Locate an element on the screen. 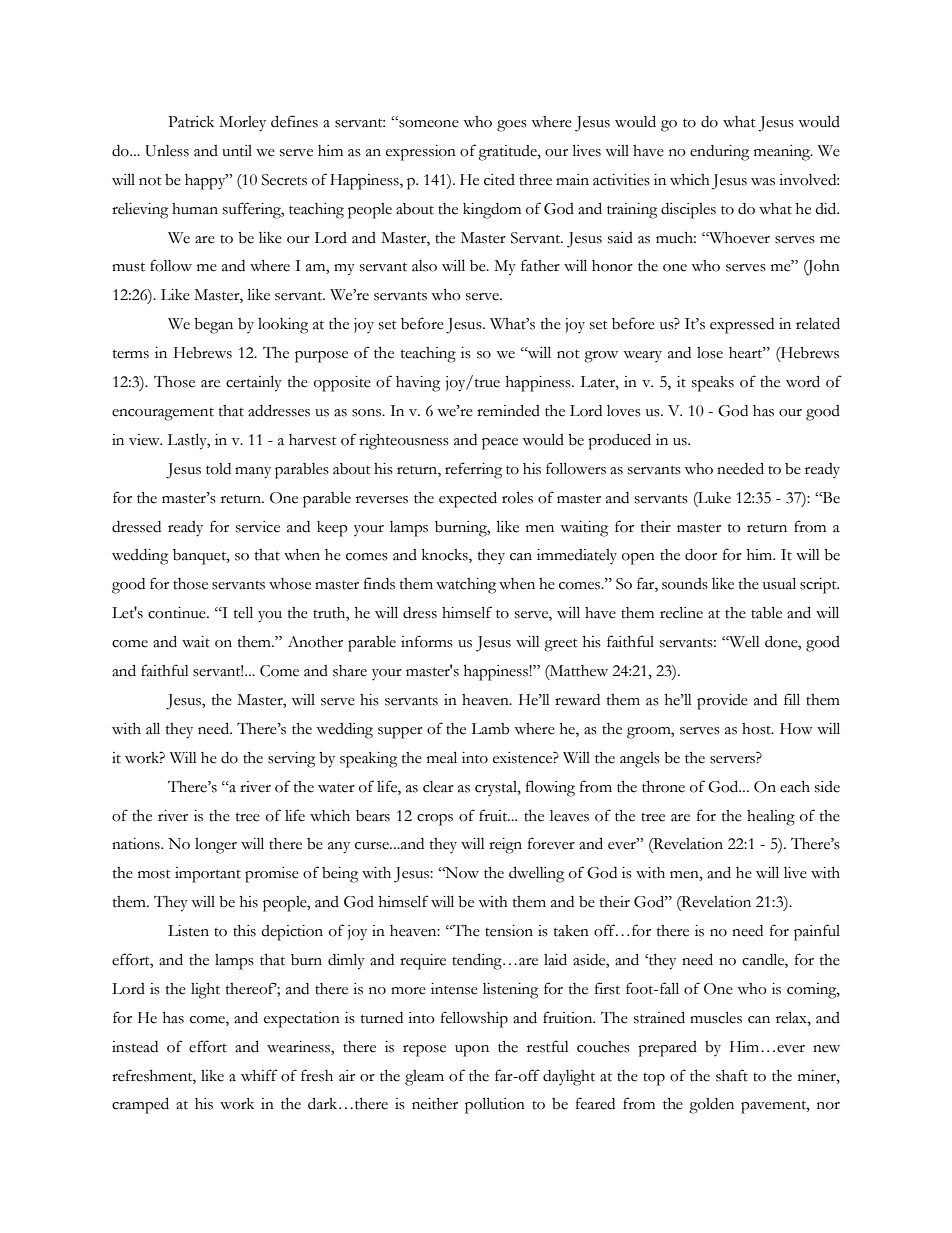 This screenshot has width=952, height=1233. speaks is located at coordinates (713, 384).
